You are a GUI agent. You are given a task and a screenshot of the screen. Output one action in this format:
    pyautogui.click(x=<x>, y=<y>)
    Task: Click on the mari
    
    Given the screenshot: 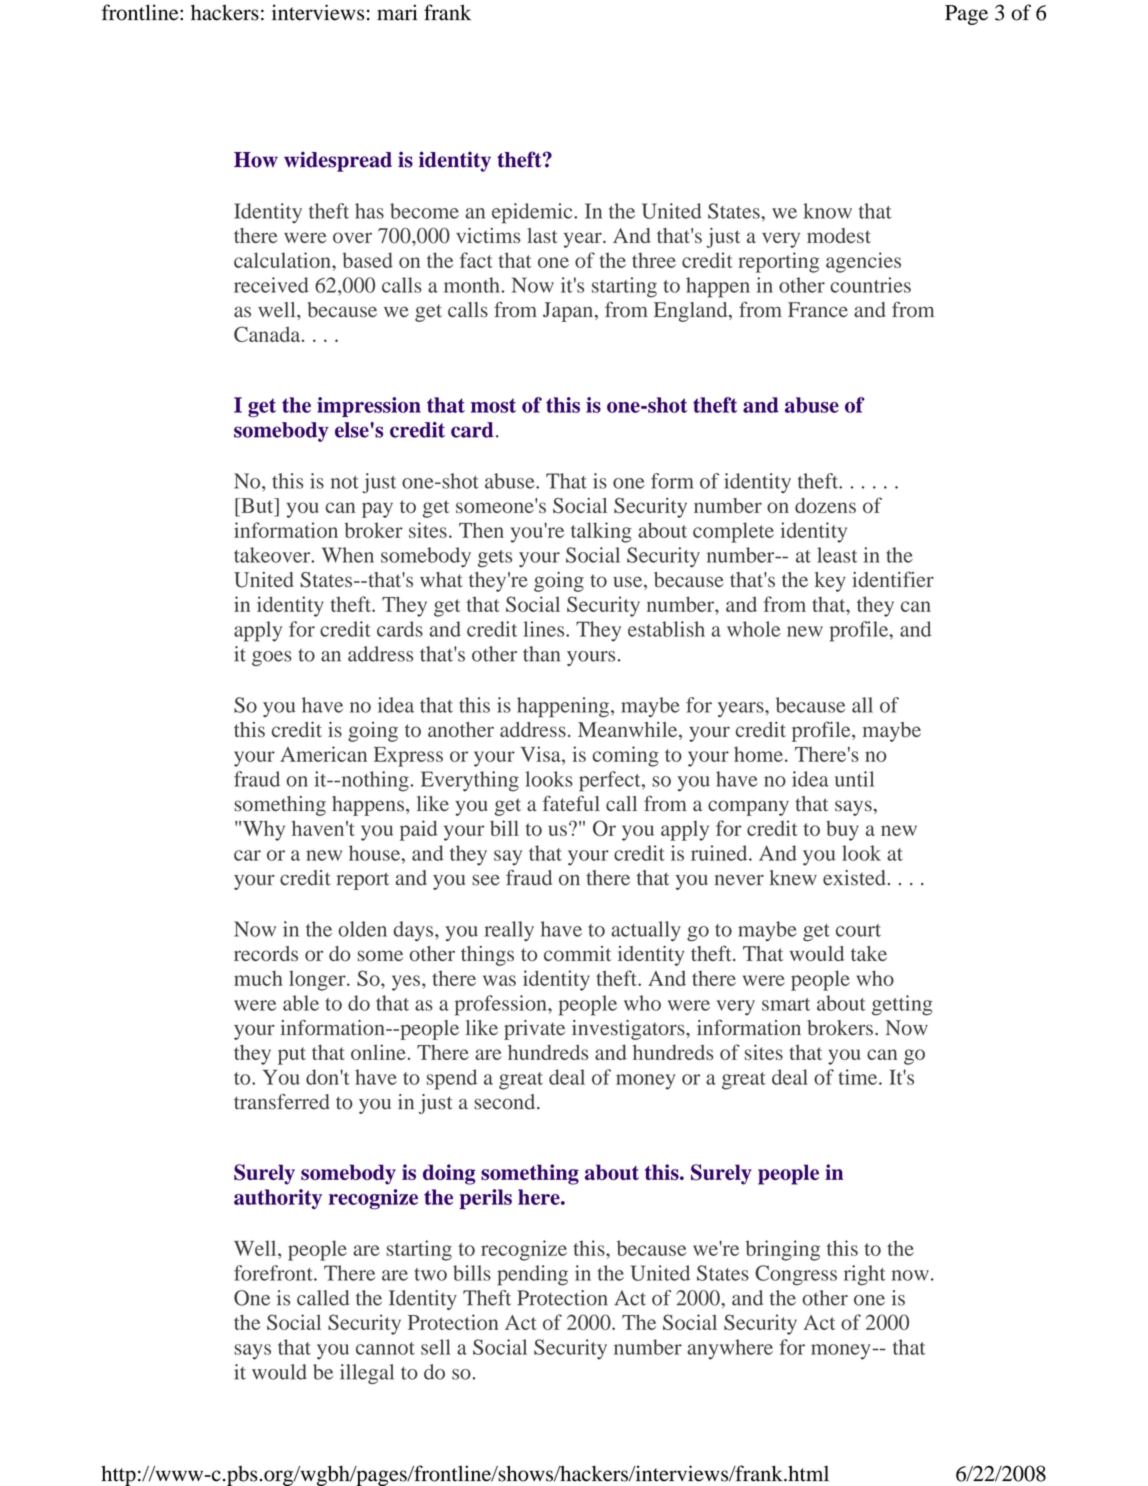 What is the action you would take?
    pyautogui.click(x=397, y=12)
